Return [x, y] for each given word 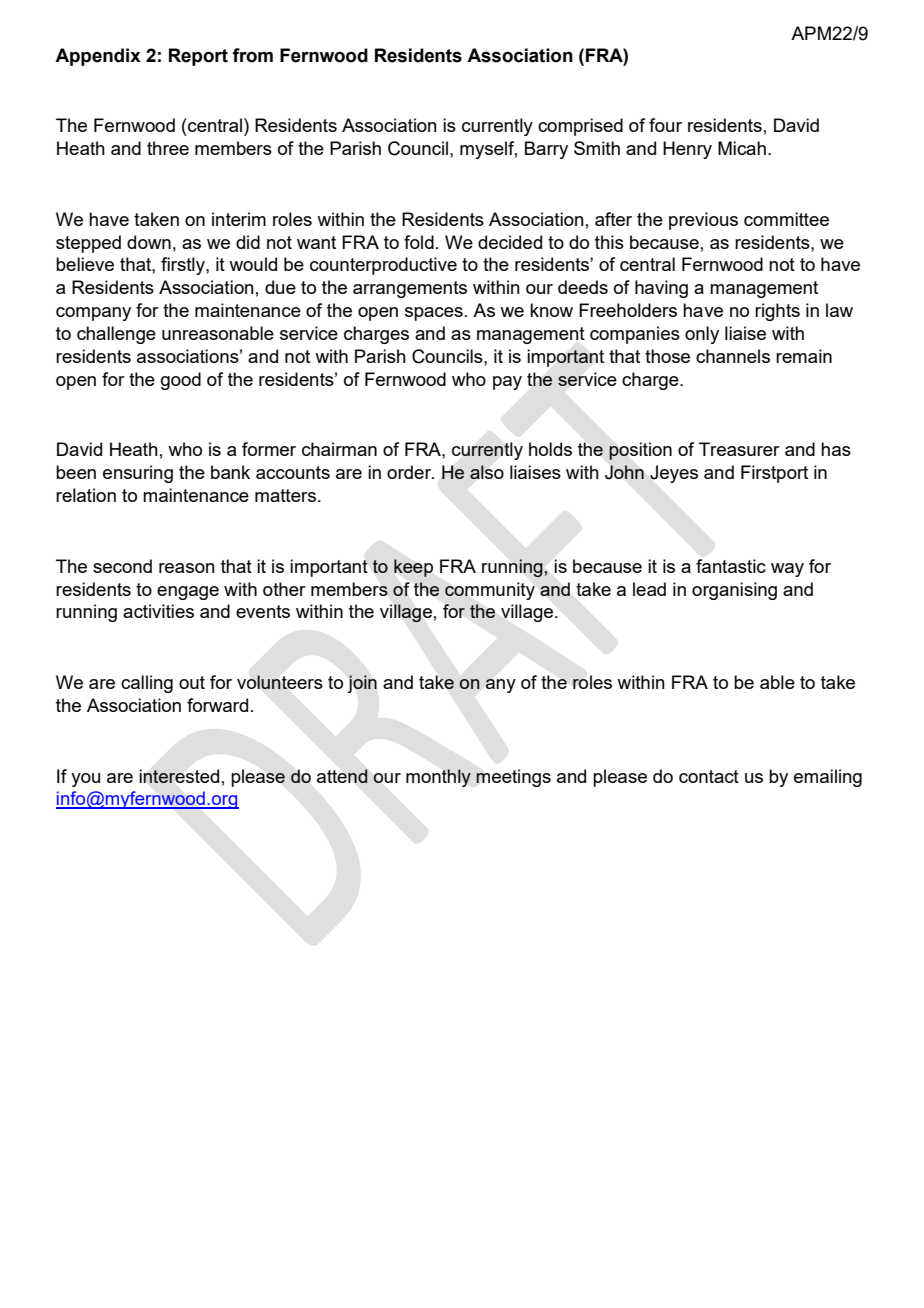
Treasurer [739, 449]
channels [733, 356]
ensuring [138, 474]
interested [179, 776]
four [665, 125]
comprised [580, 127]
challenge [116, 335]
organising [734, 591]
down [149, 242]
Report [198, 57]
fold [419, 242]
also [487, 472]
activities [158, 611]
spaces [434, 314]
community [490, 591]
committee [786, 219]
